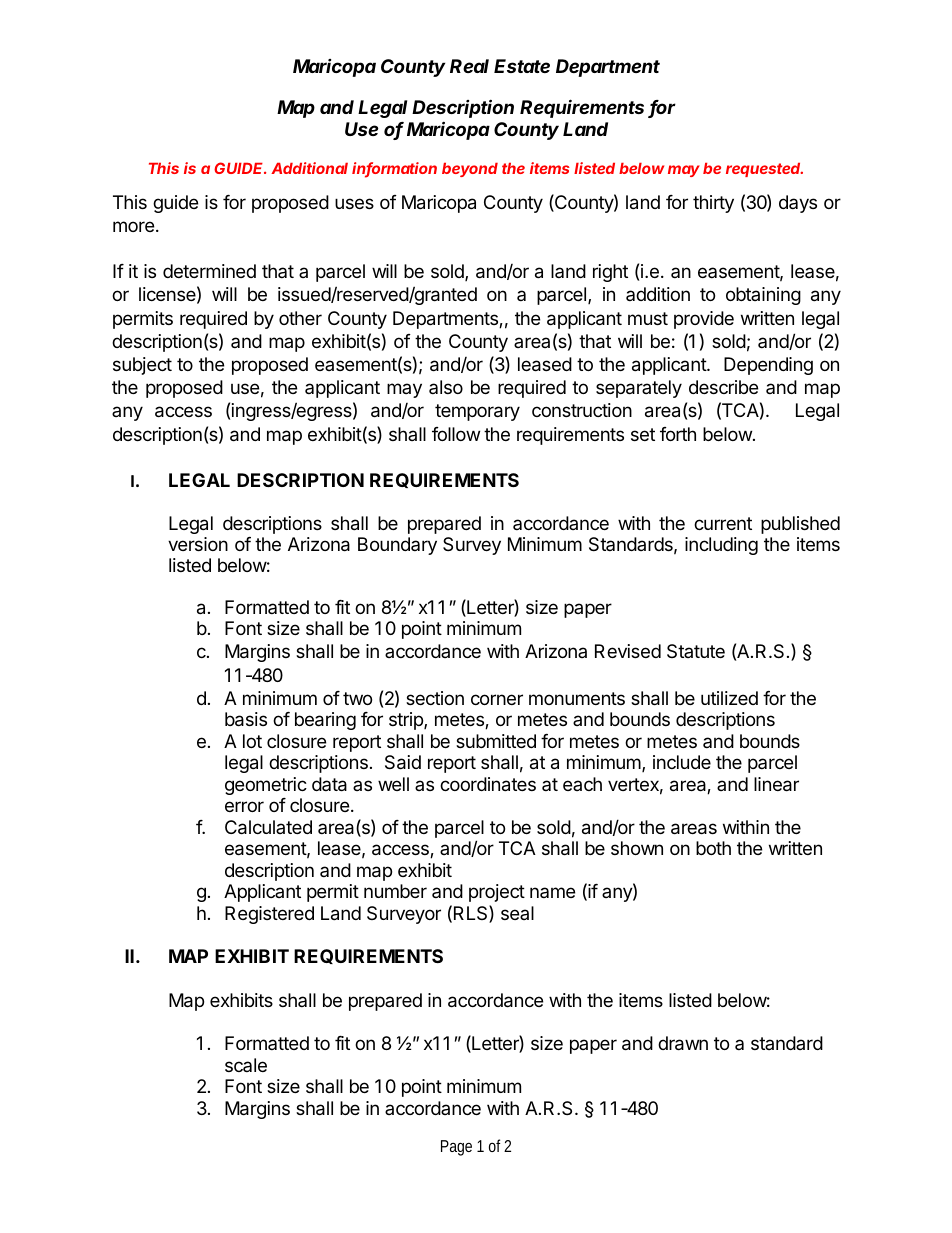 The width and height of the page is (952, 1233). I want to click on version, so click(198, 544).
